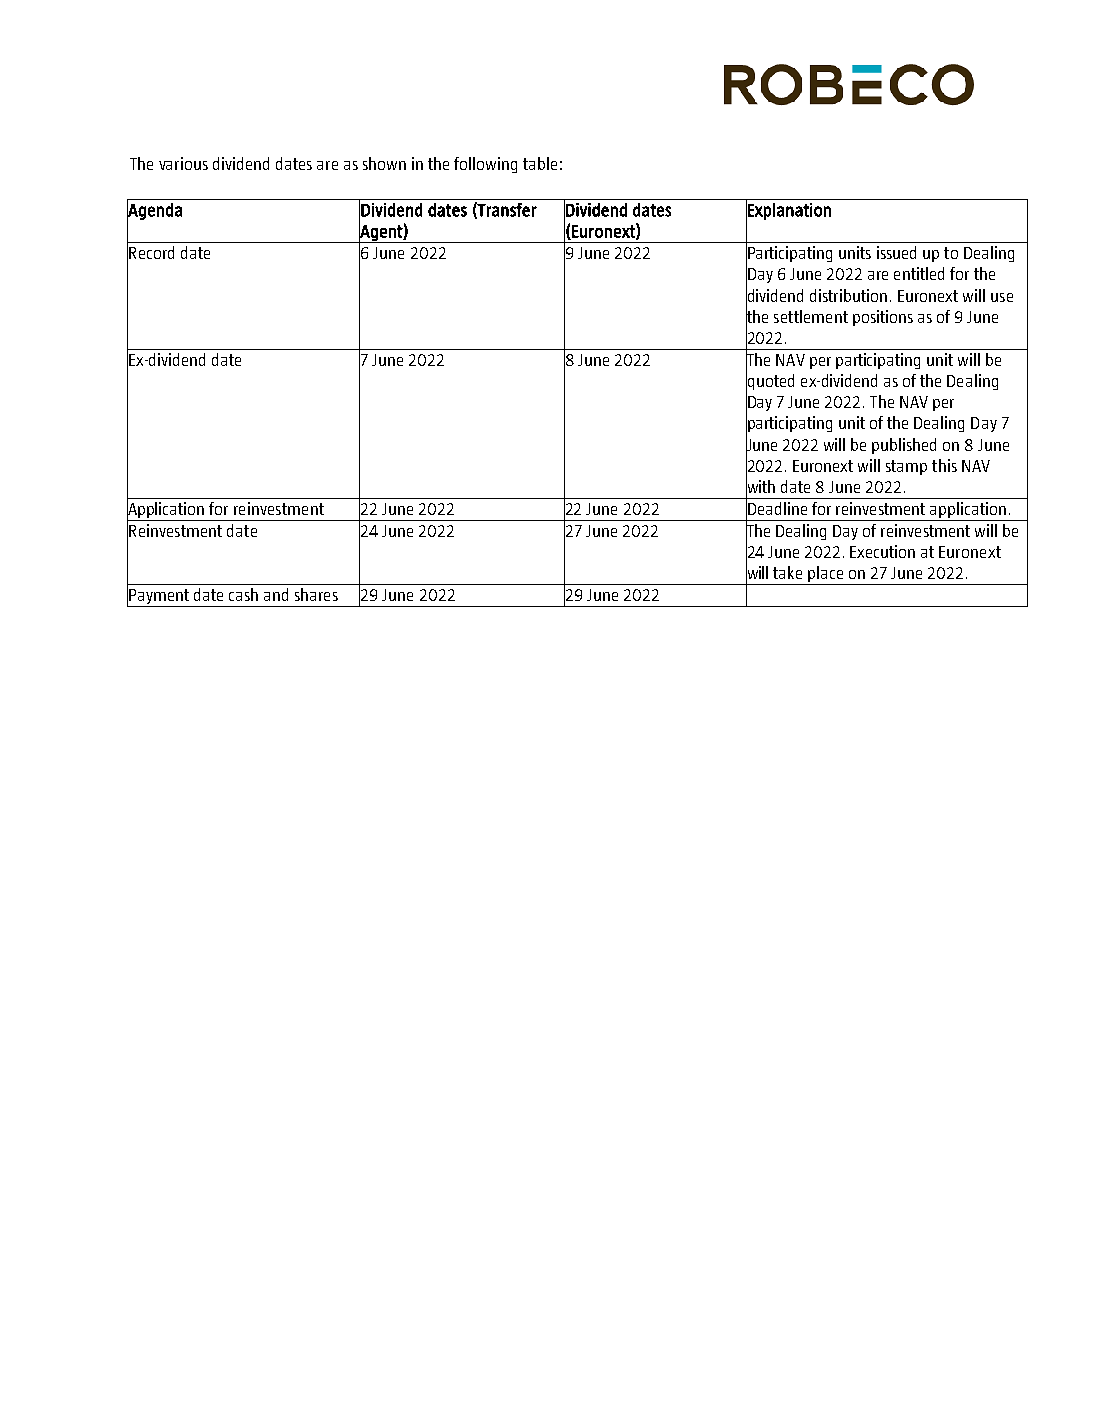  What do you see at coordinates (904, 446) in the screenshot?
I see `published` at bounding box center [904, 446].
